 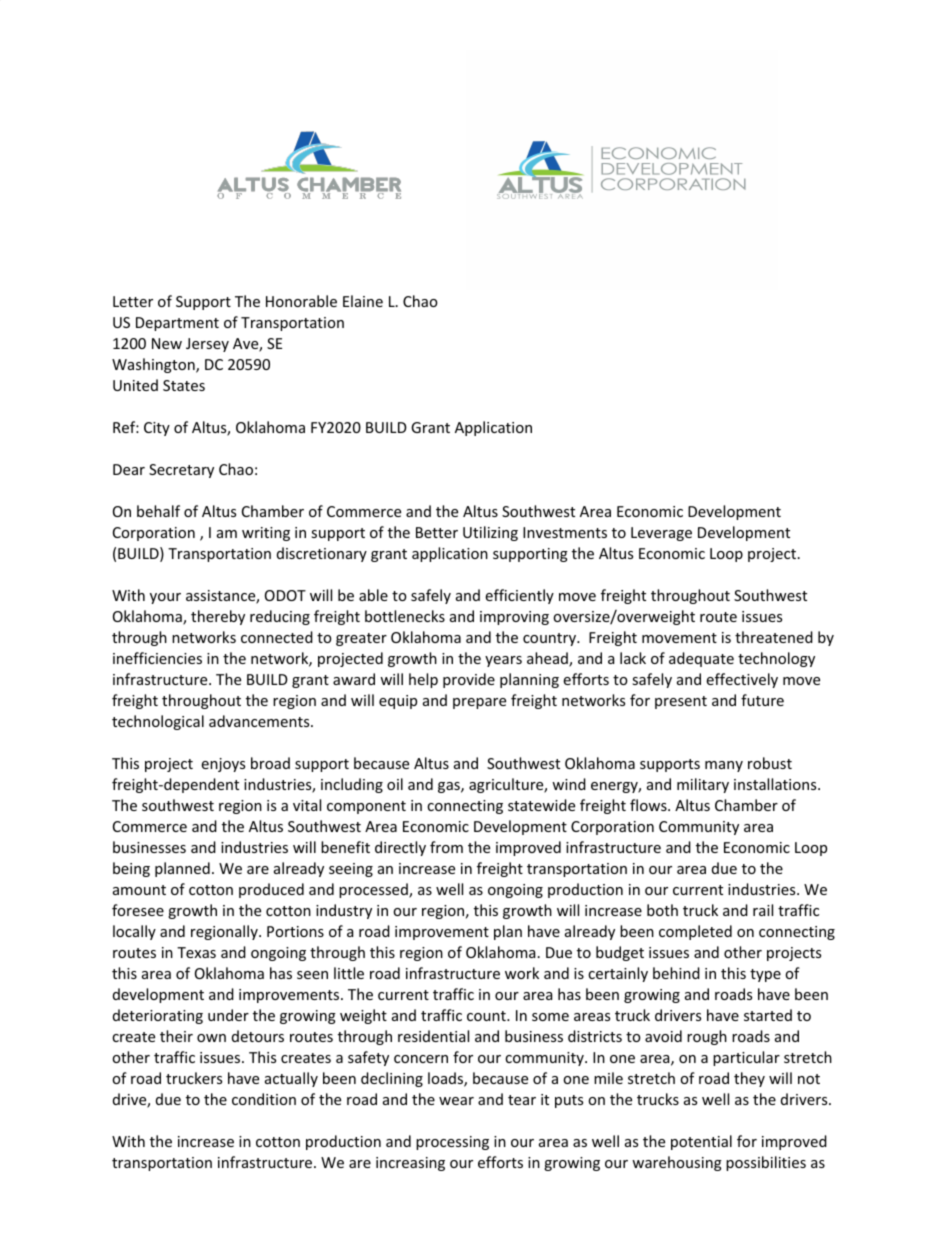 What do you see at coordinates (223, 765) in the image?
I see `enjoys` at bounding box center [223, 765].
